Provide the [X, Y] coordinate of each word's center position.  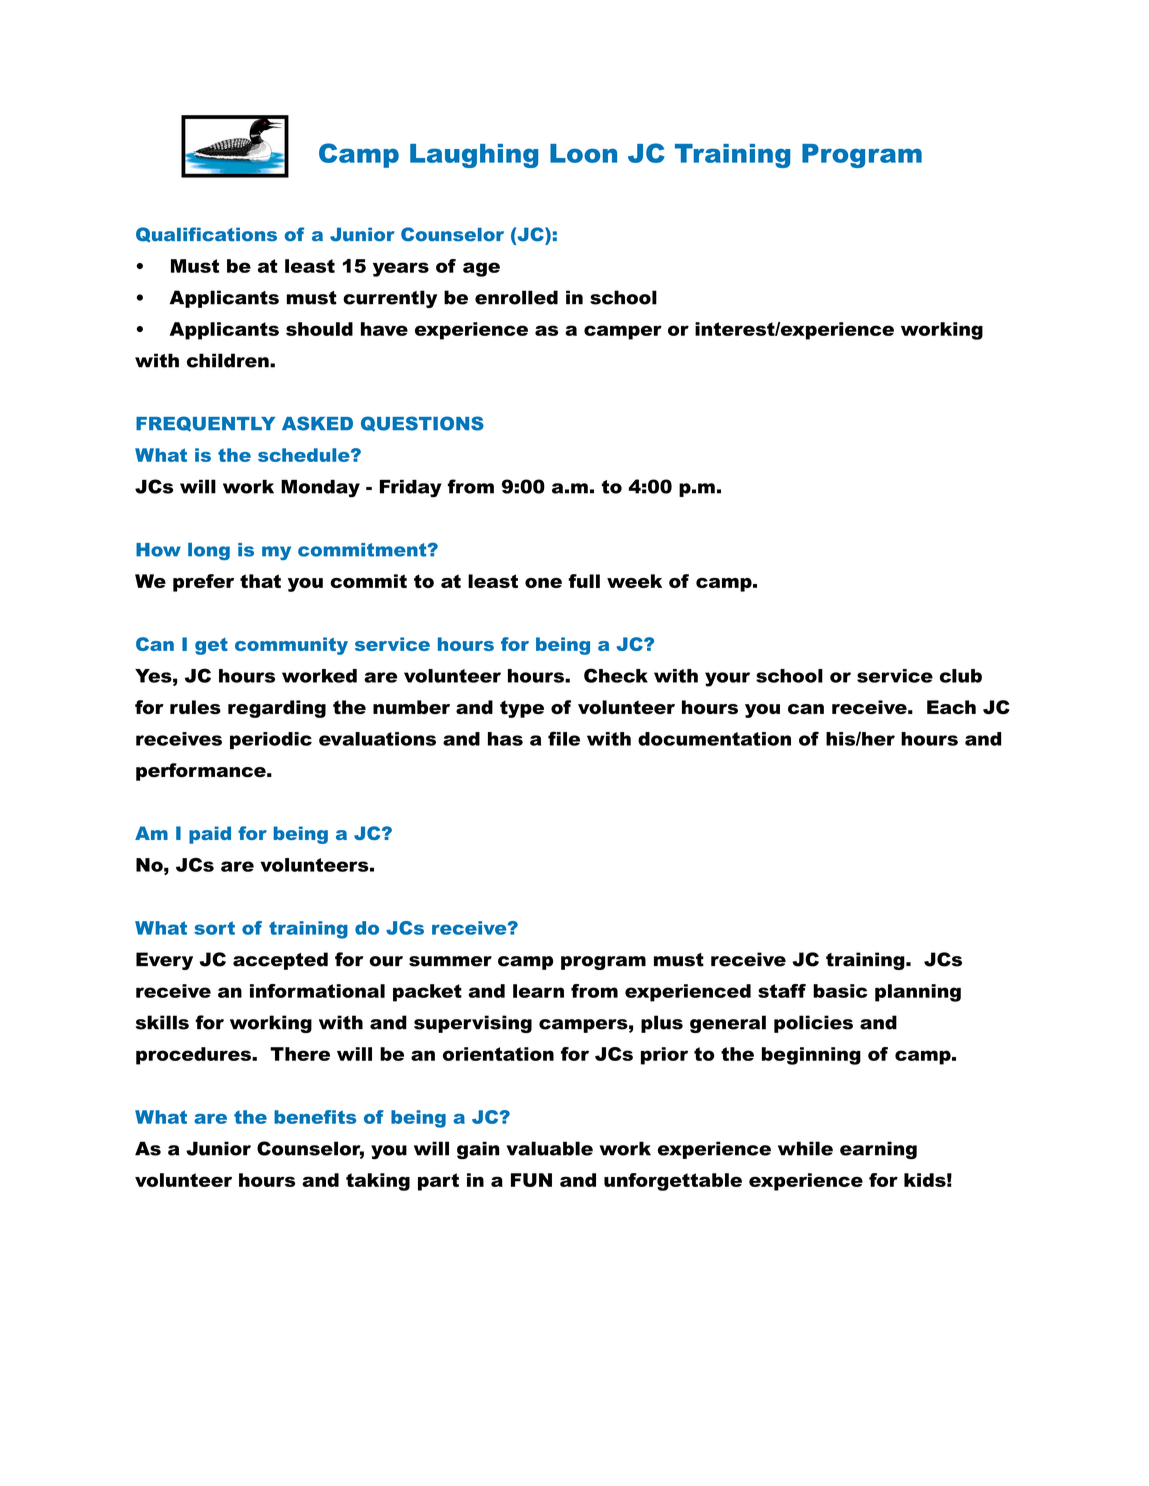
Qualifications [206, 234]
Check [616, 675]
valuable [550, 1148]
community [291, 646]
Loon [583, 153]
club [961, 676]
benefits [315, 1117]
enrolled [516, 297]
